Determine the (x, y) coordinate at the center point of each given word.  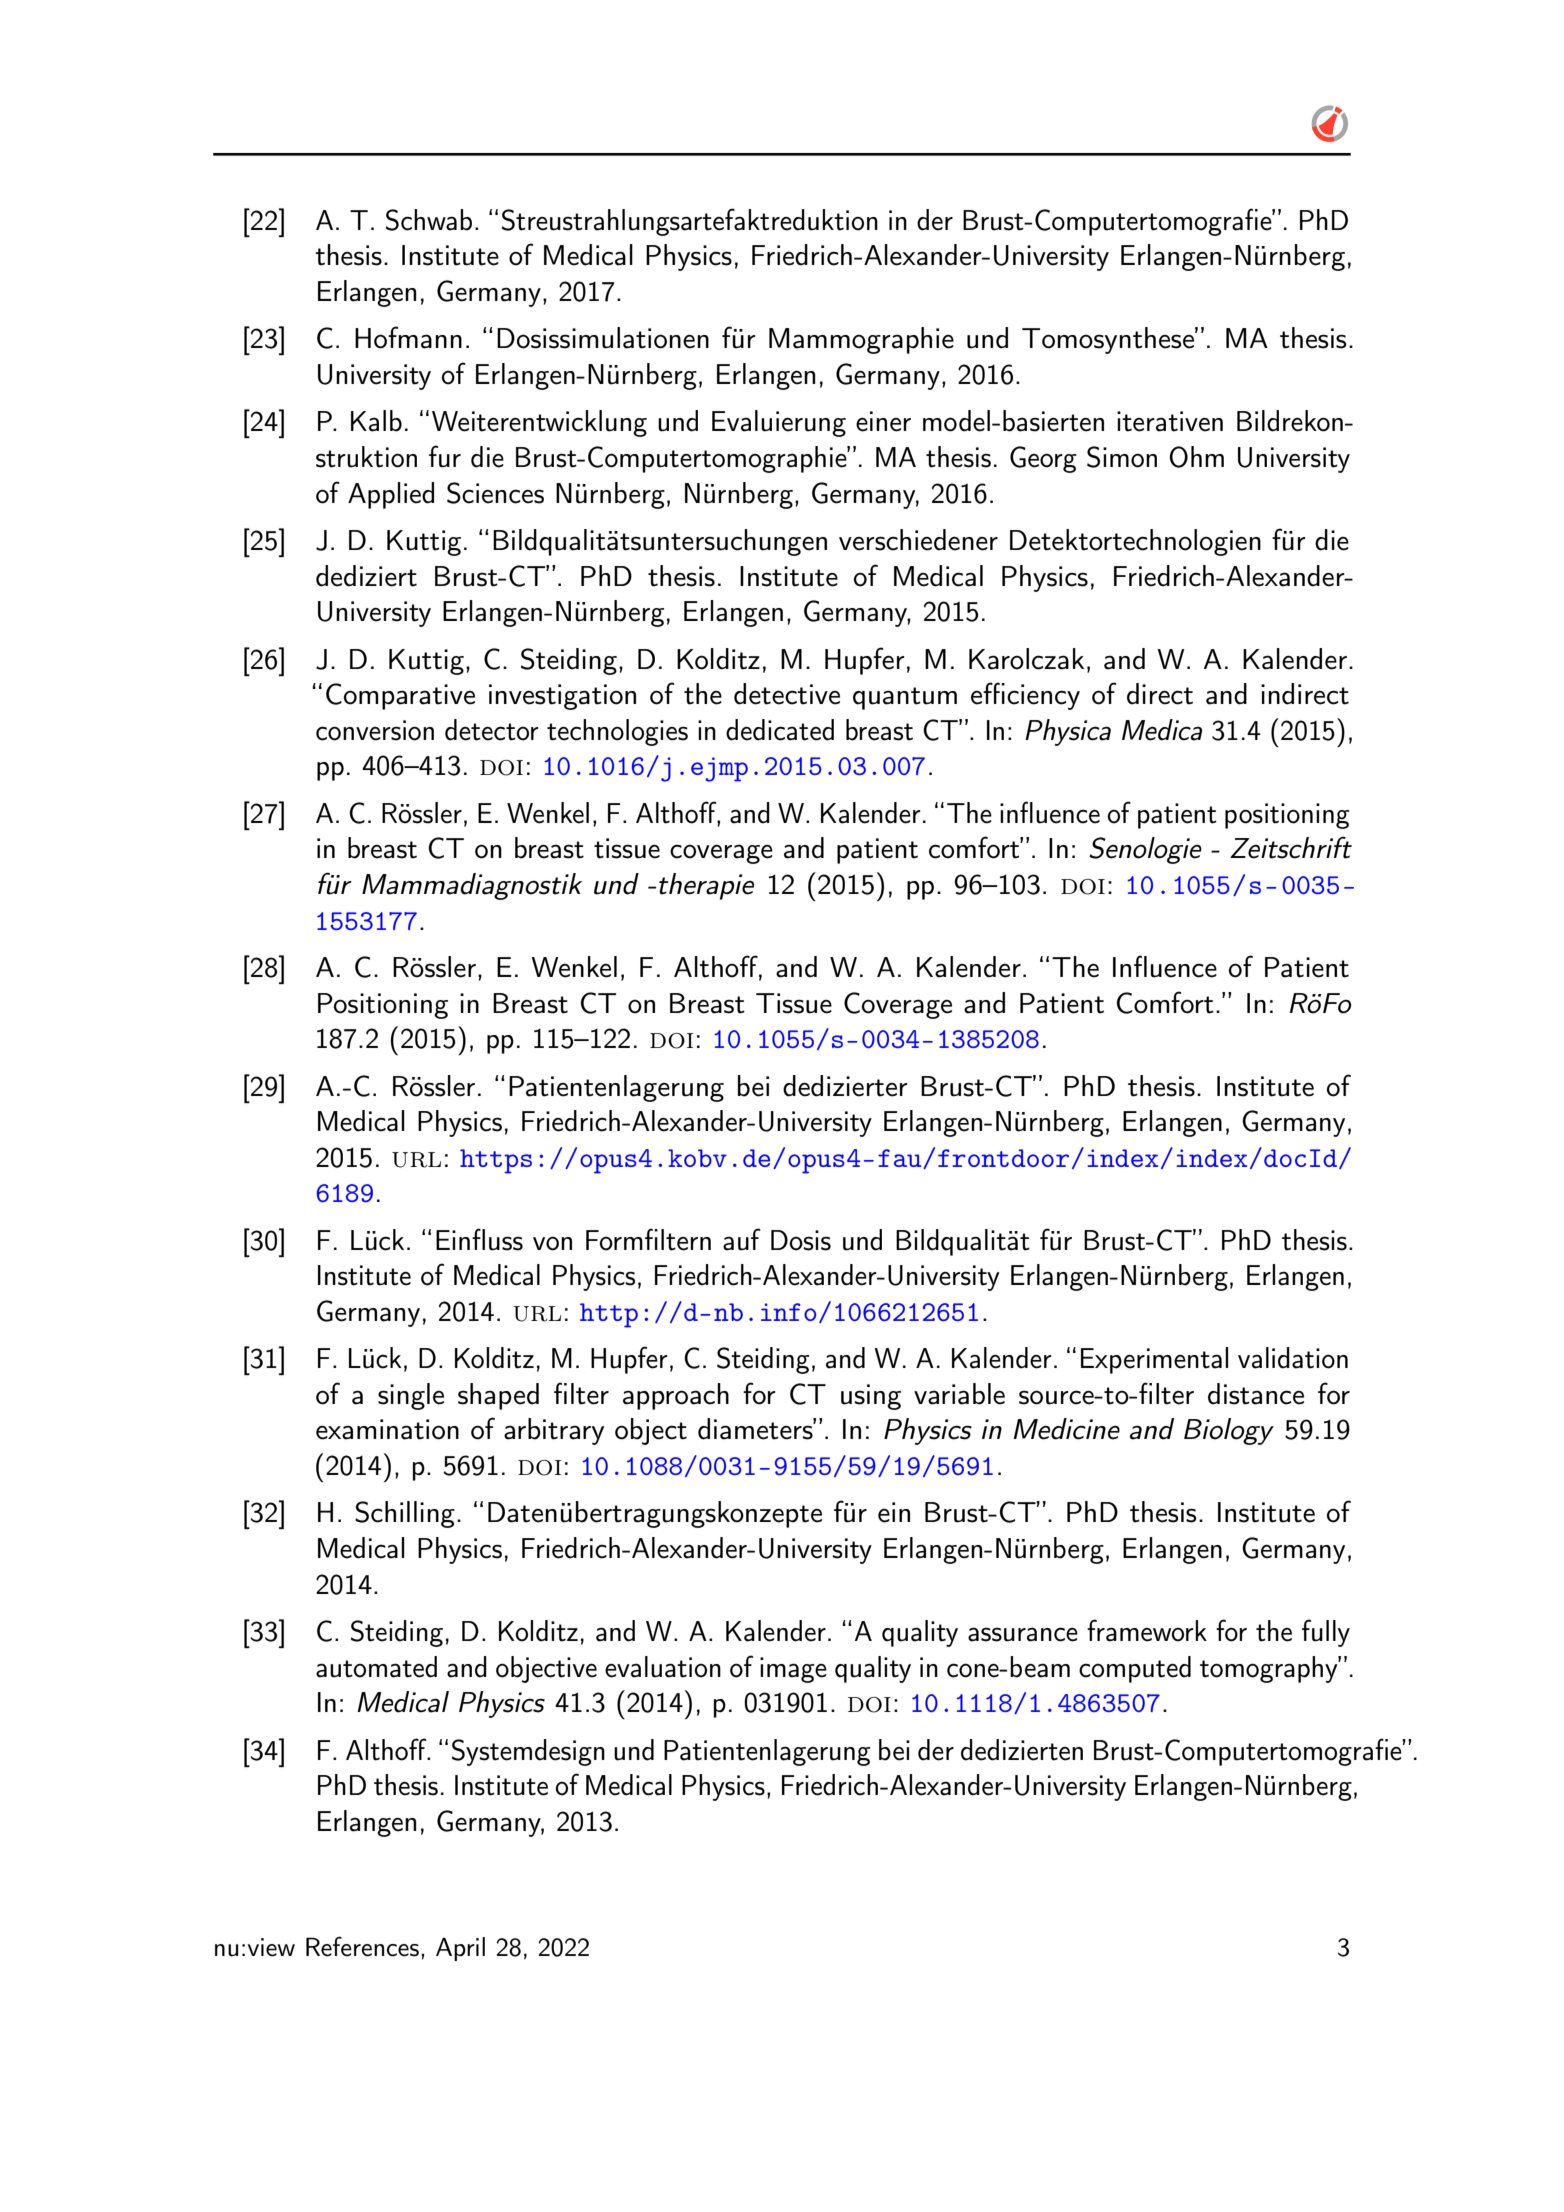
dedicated (780, 730)
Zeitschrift (1291, 847)
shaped (498, 1396)
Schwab (429, 220)
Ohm (1196, 457)
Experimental (1154, 1360)
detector (492, 730)
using (871, 1397)
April (460, 1949)
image (793, 1670)
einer (883, 421)
